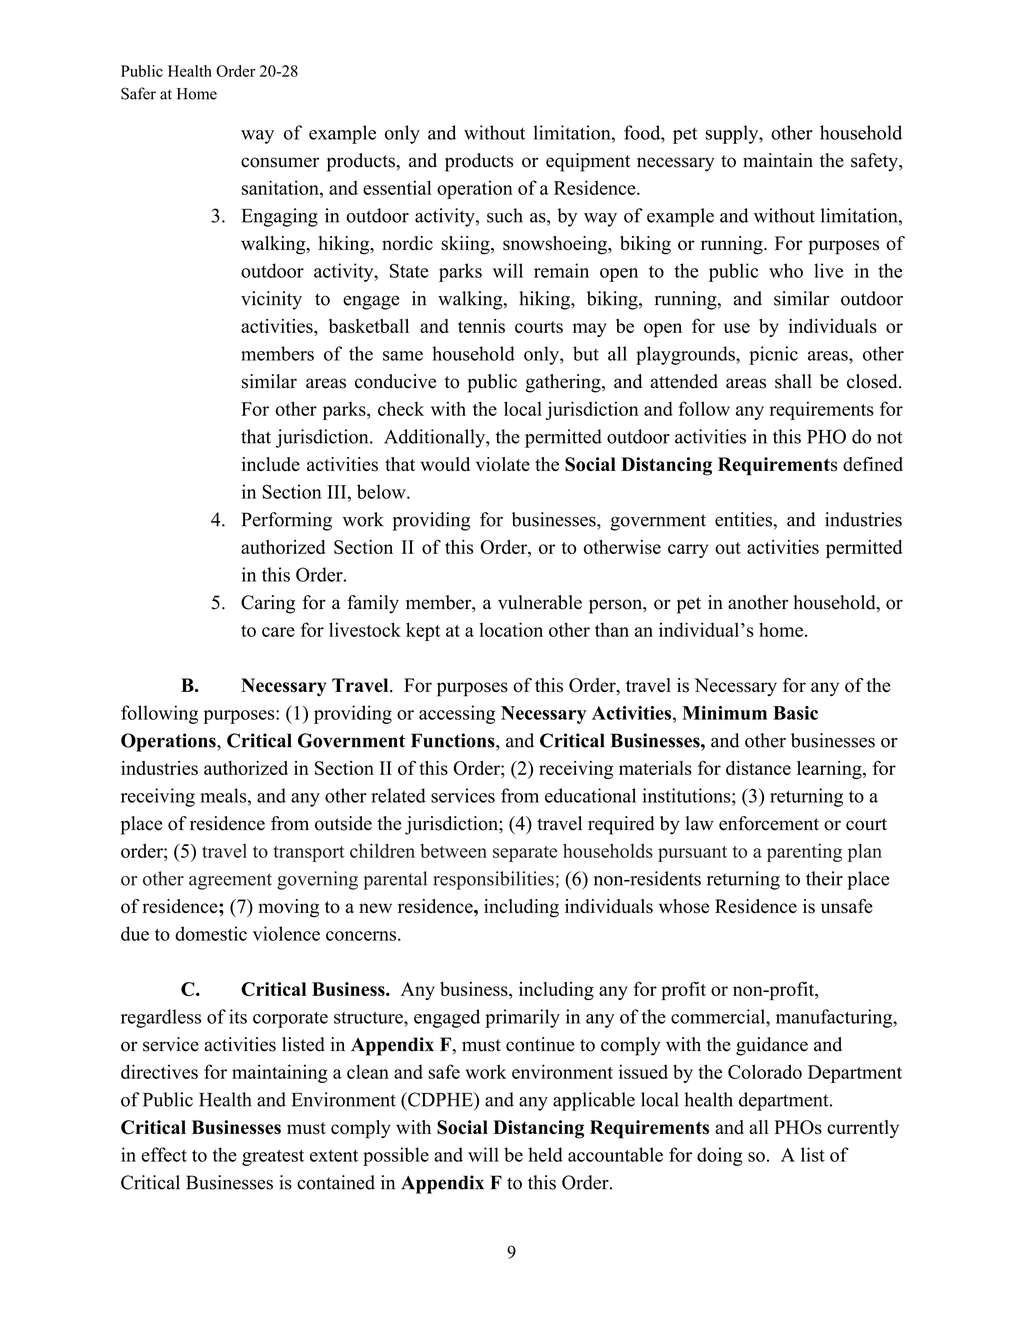 The image size is (1024, 1326). What do you see at coordinates (503, 464) in the image?
I see `violate` at bounding box center [503, 464].
